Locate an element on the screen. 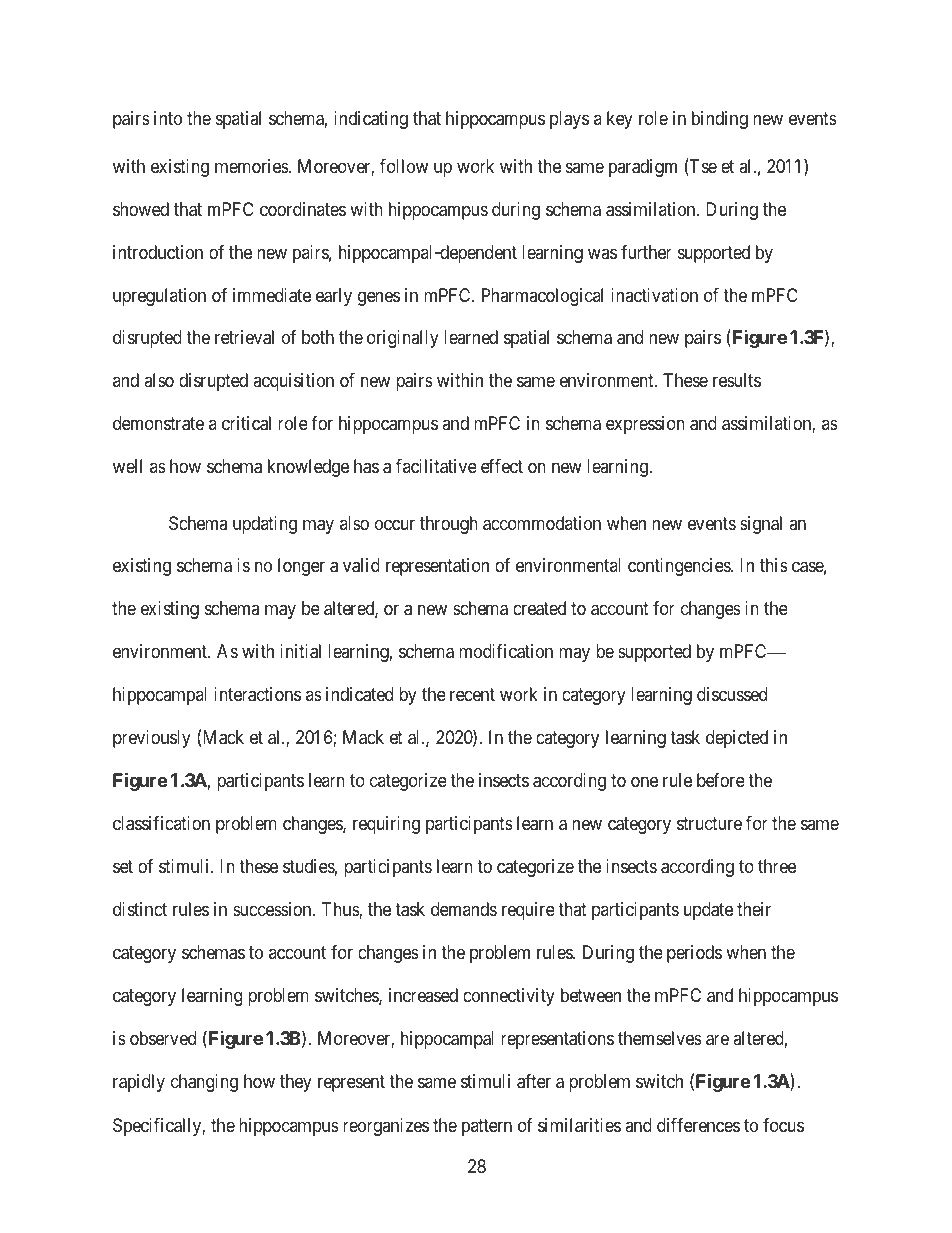 Image resolution: width=952 pixels, height=1233 pixels. into is located at coordinates (168, 118).
